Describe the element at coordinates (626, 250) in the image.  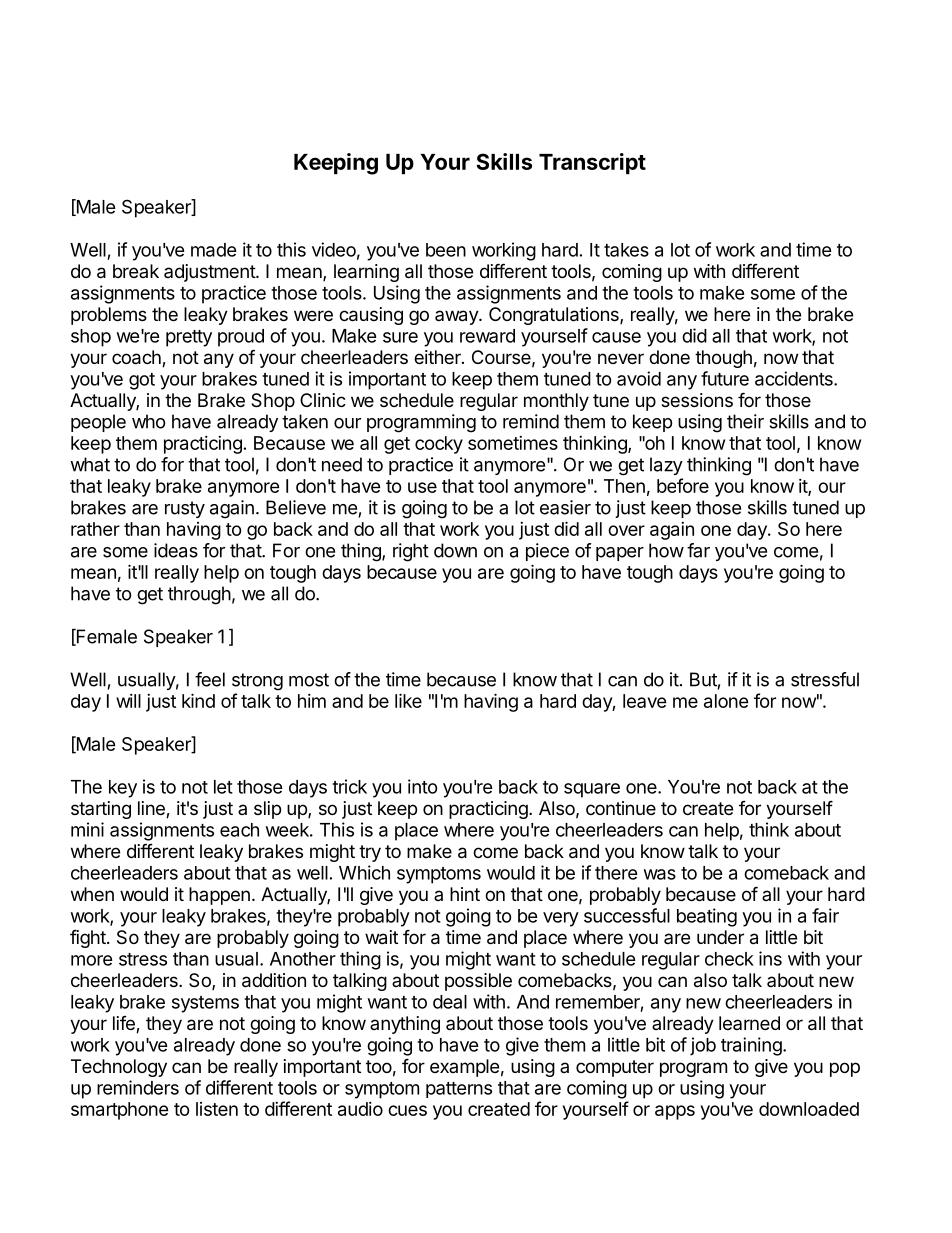
I see `takes` at that location.
